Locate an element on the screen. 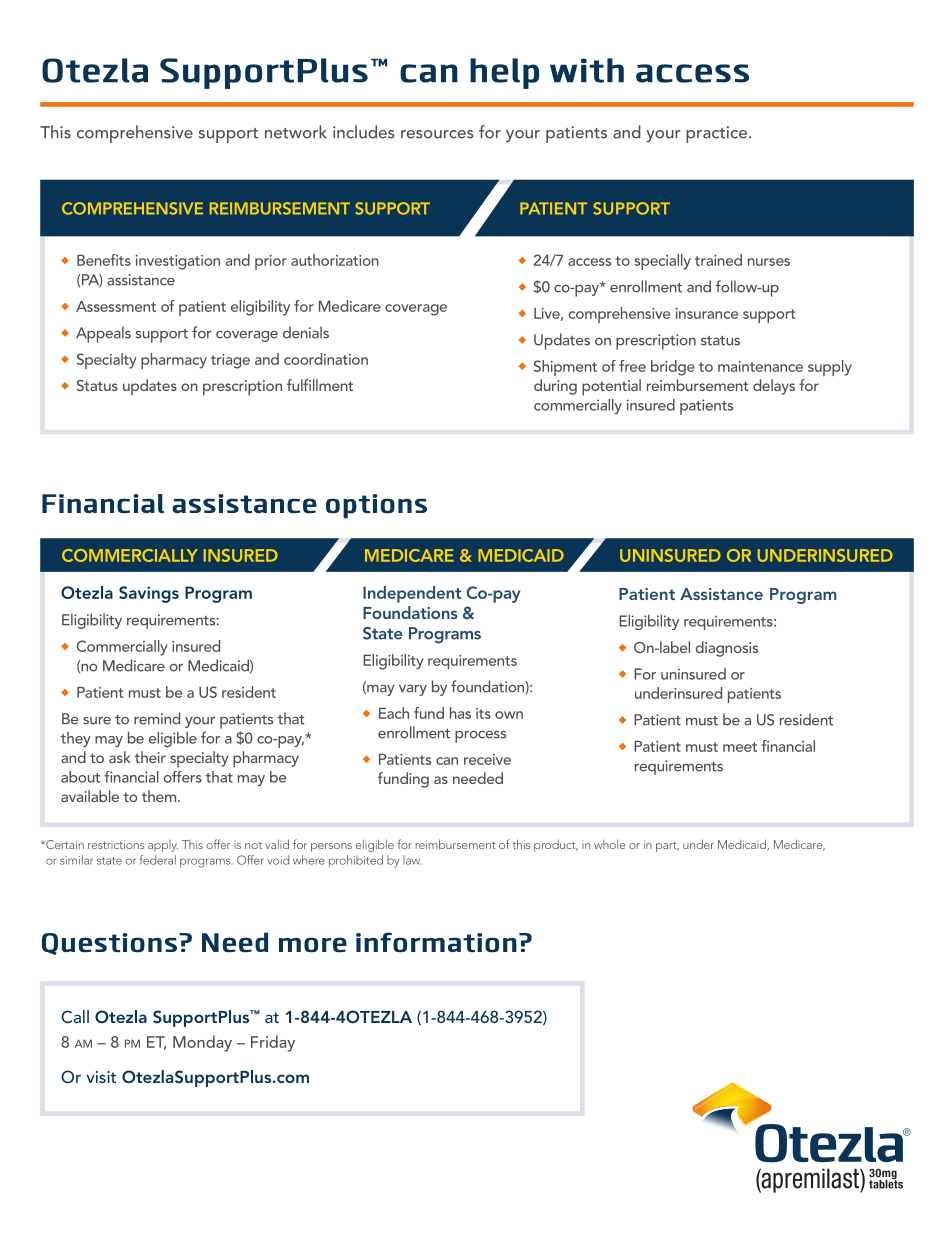 The width and height of the screenshot is (952, 1233). whole is located at coordinates (609, 844).
